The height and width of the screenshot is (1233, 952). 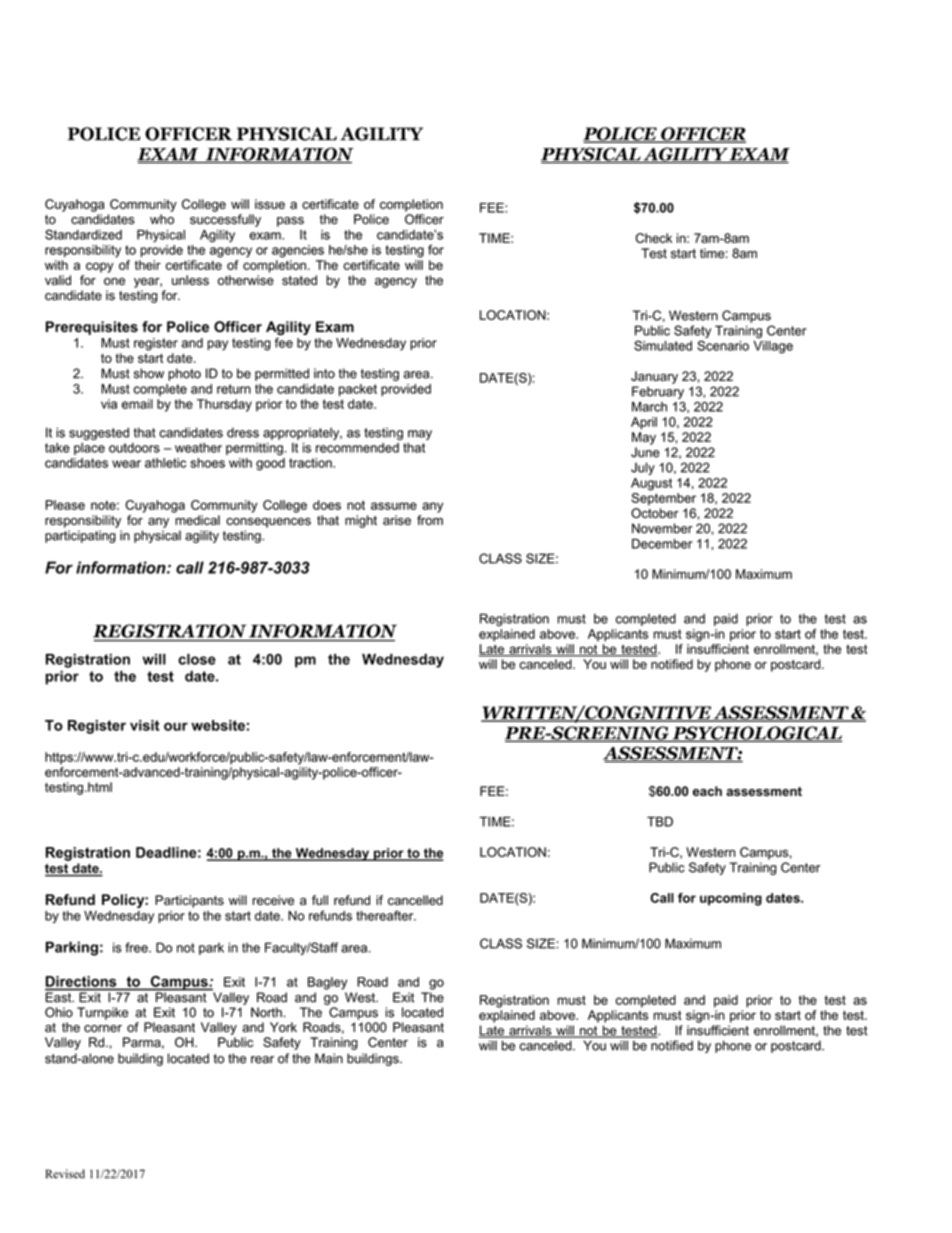 I want to click on PSYCHOLOGICAL, so click(x=756, y=734).
